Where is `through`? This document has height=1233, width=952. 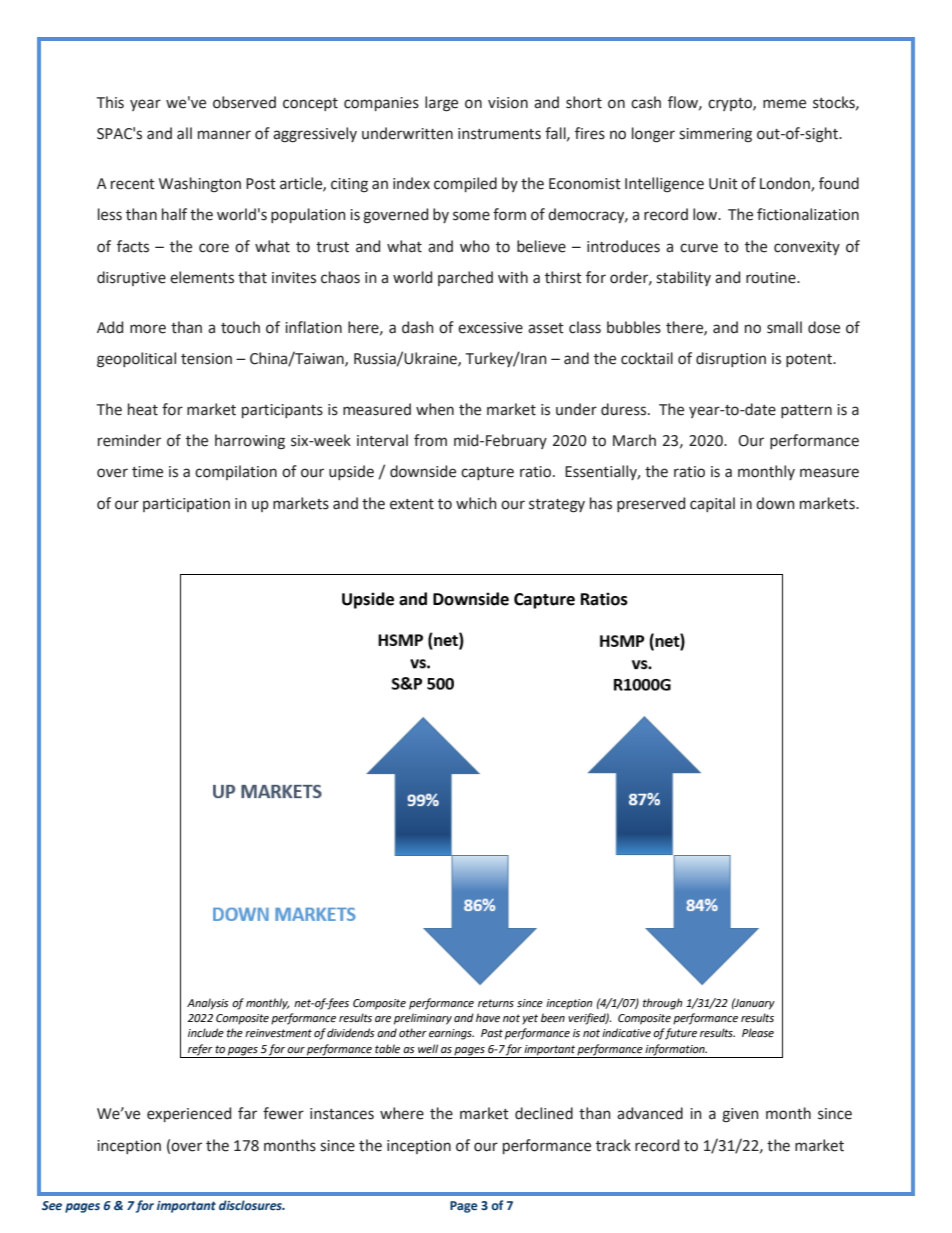 through is located at coordinates (663, 1004).
